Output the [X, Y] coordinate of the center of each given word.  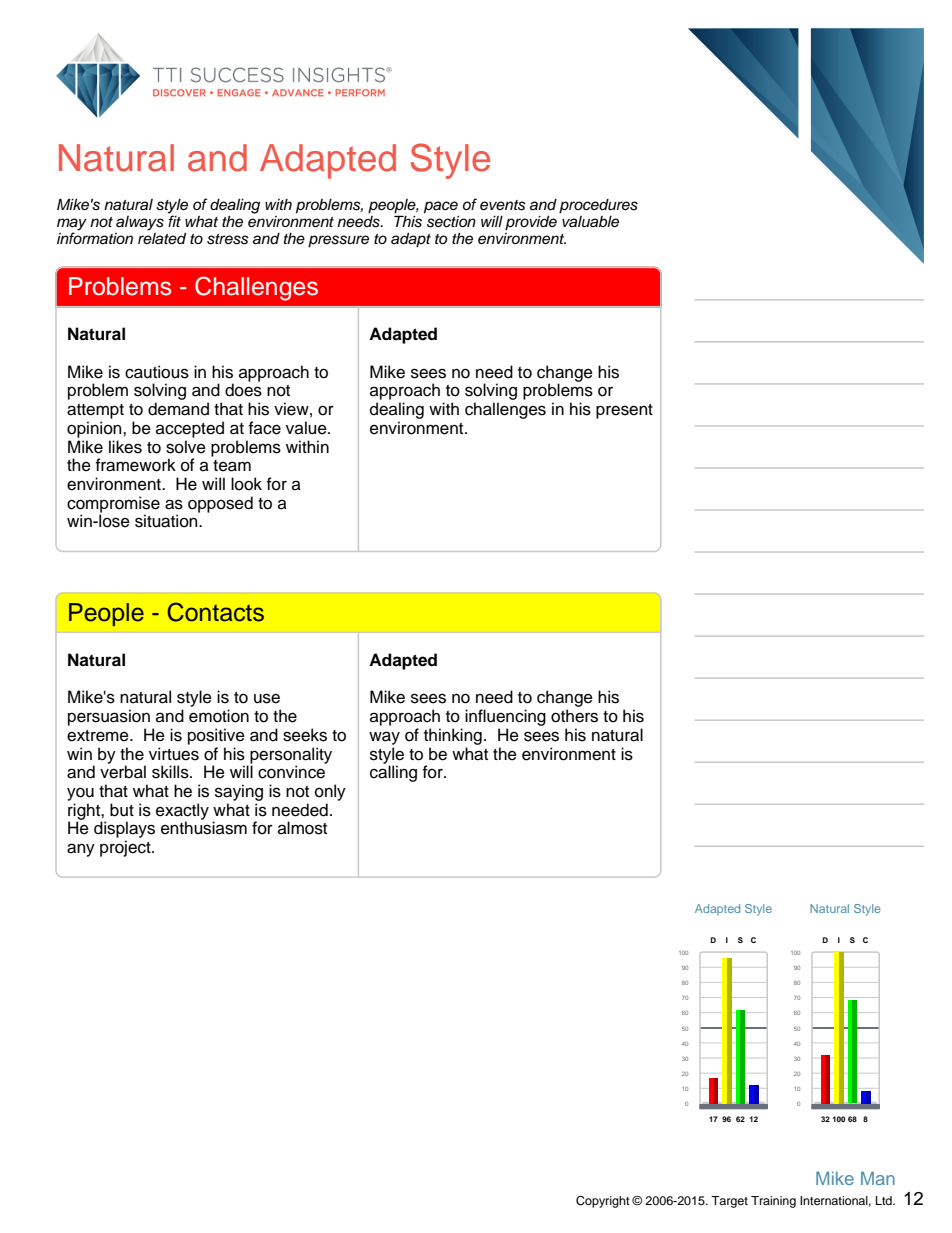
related [162, 237]
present [624, 411]
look [246, 484]
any [81, 850]
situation [167, 521]
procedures [598, 206]
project [126, 848]
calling [393, 772]
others [574, 716]
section [451, 222]
